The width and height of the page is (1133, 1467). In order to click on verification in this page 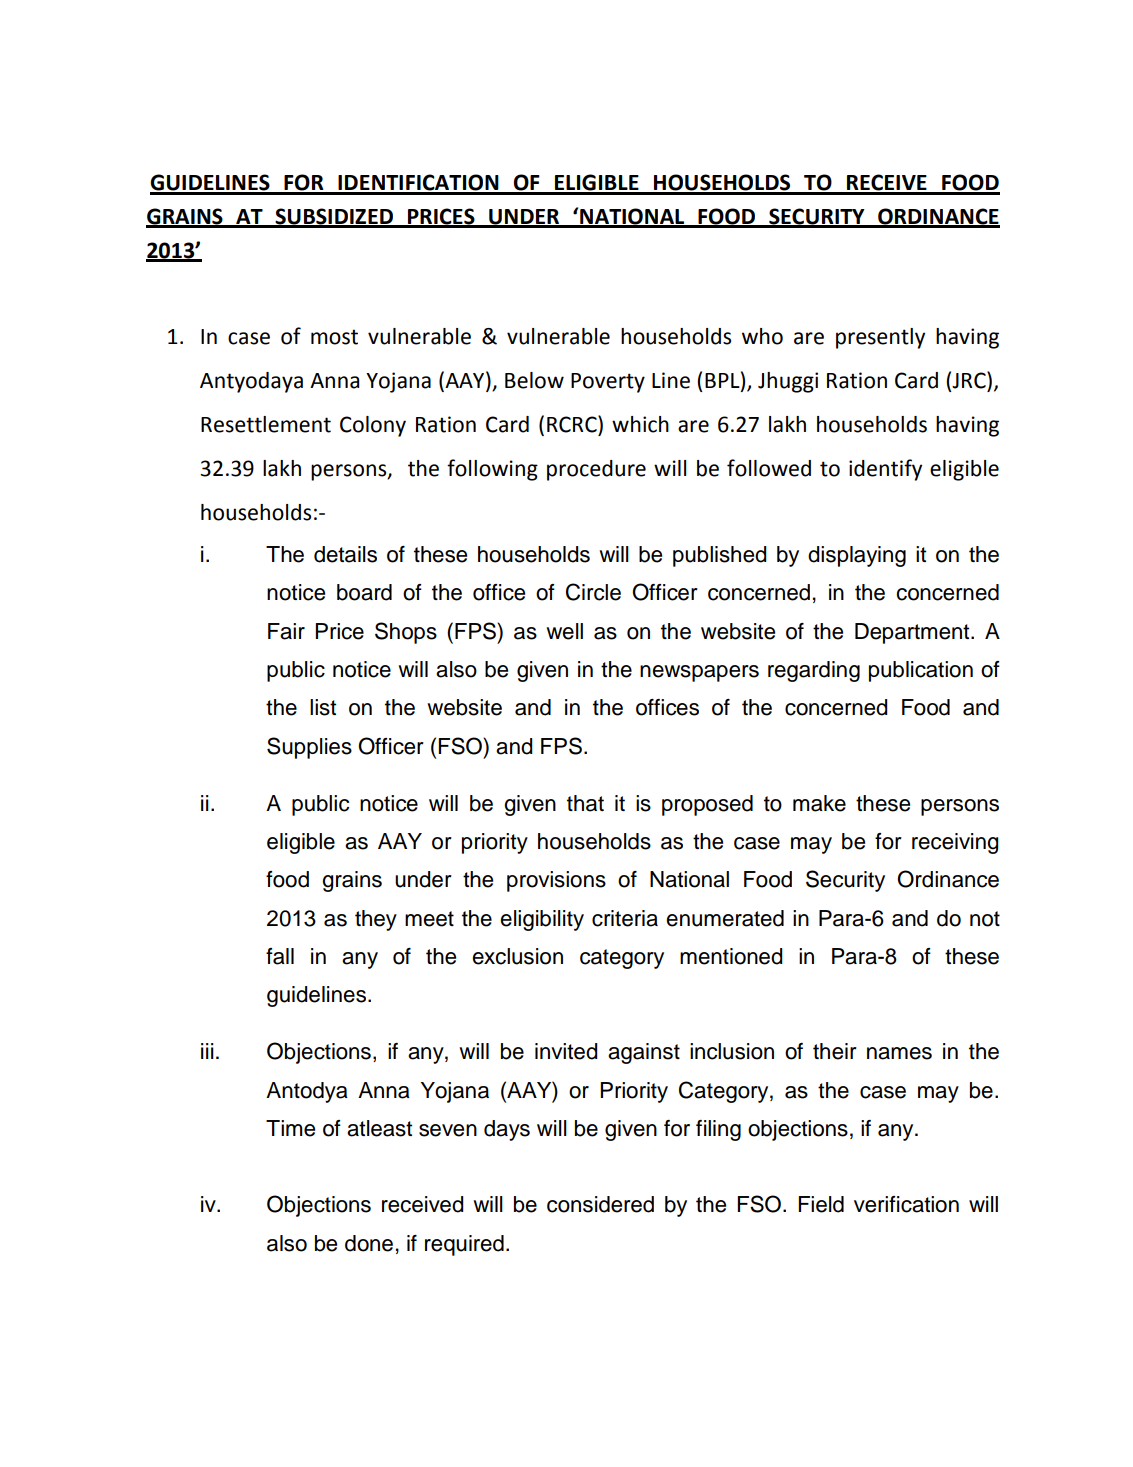, I will do `click(906, 1204)`.
